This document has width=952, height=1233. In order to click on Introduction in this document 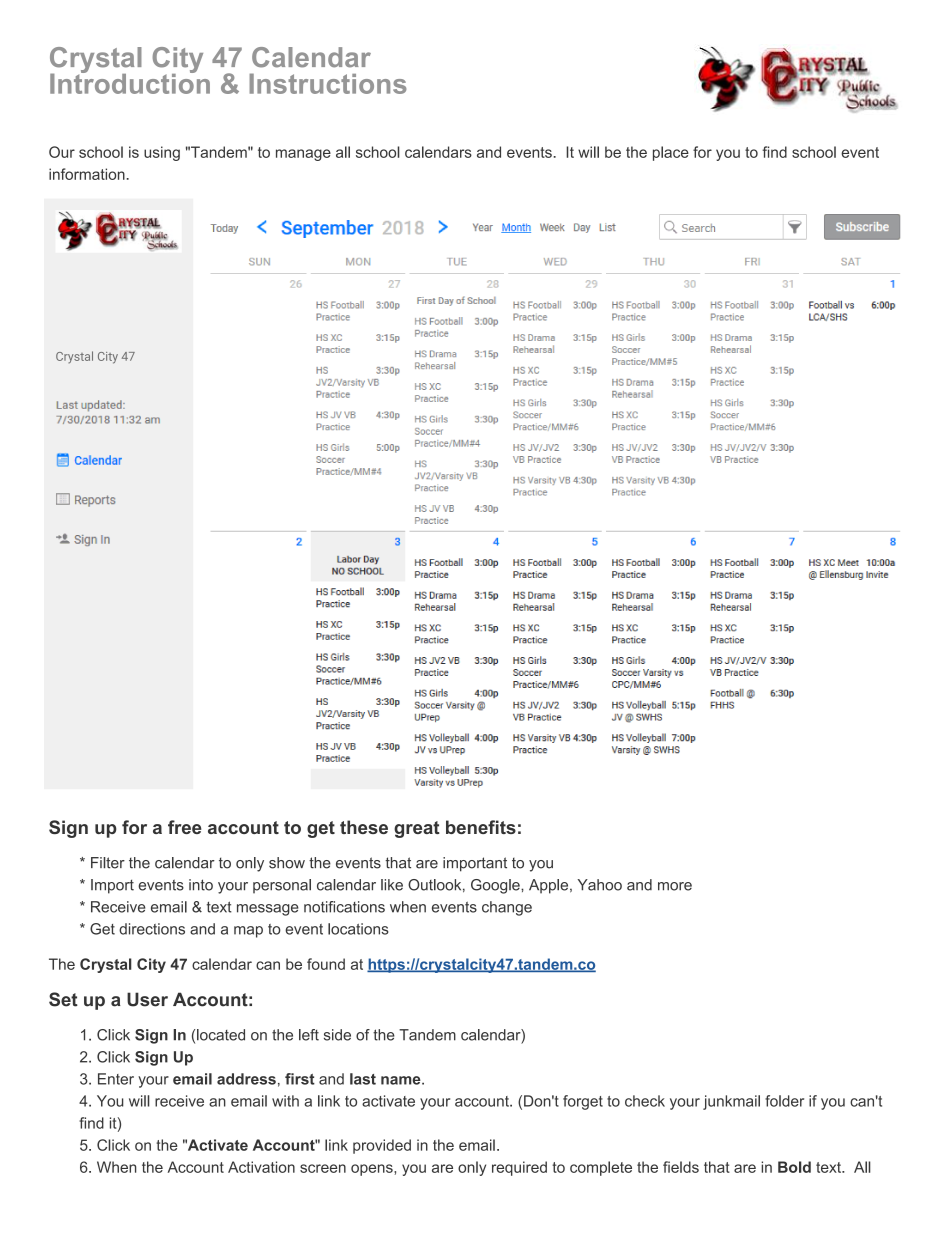, I will do `click(130, 82)`.
